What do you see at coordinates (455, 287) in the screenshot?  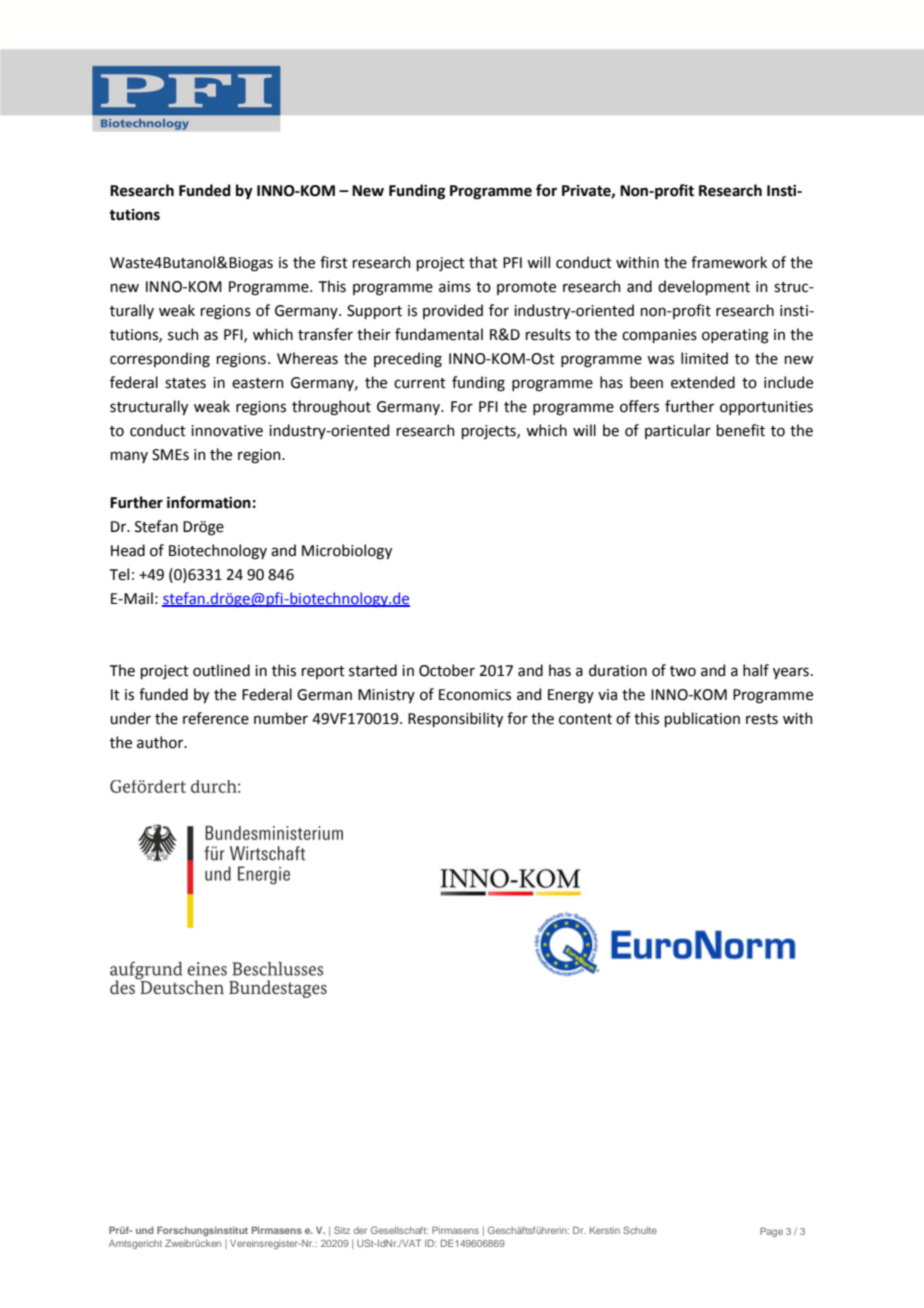 I see `aims` at bounding box center [455, 287].
